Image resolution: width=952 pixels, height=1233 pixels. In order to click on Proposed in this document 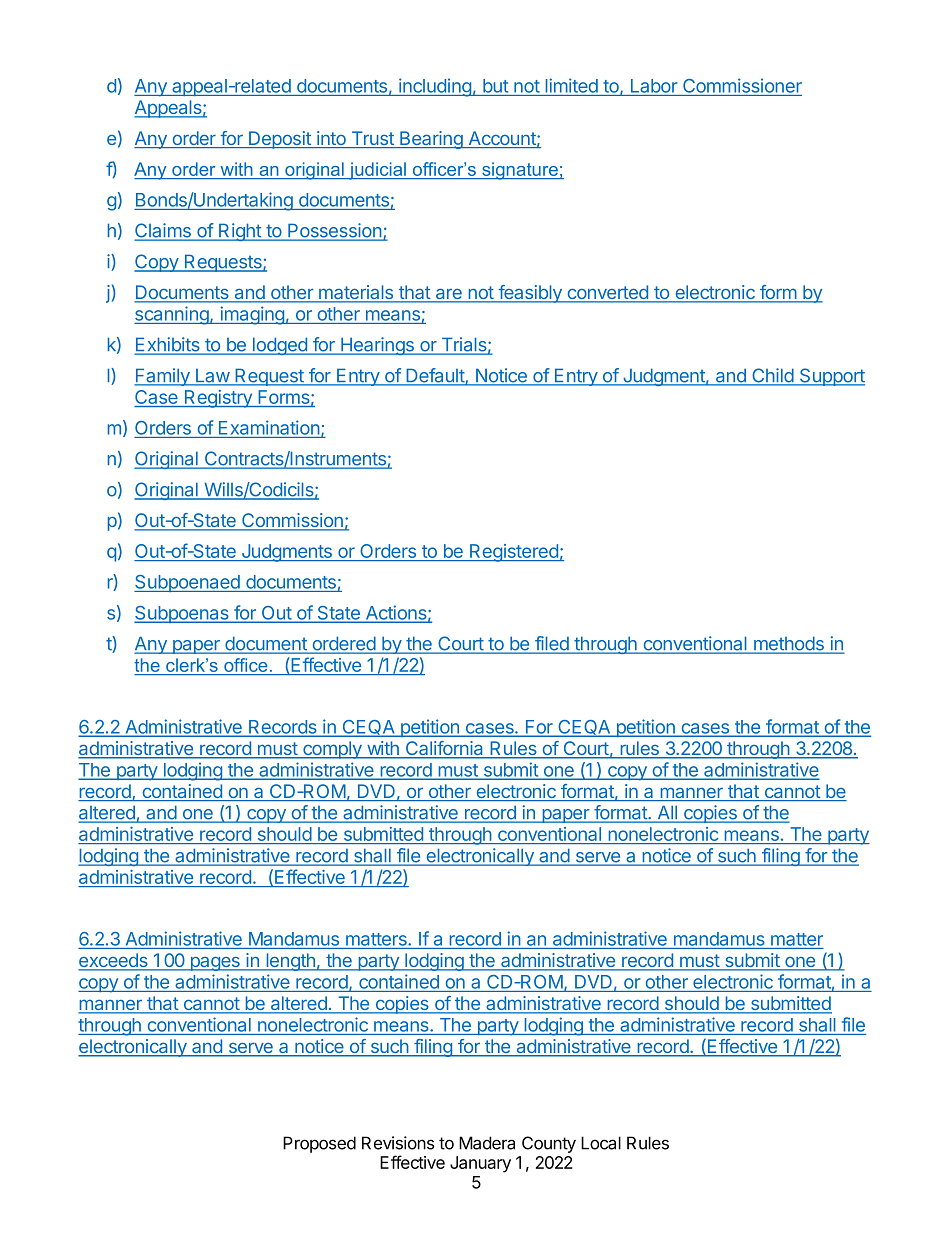, I will do `click(319, 1144)`.
